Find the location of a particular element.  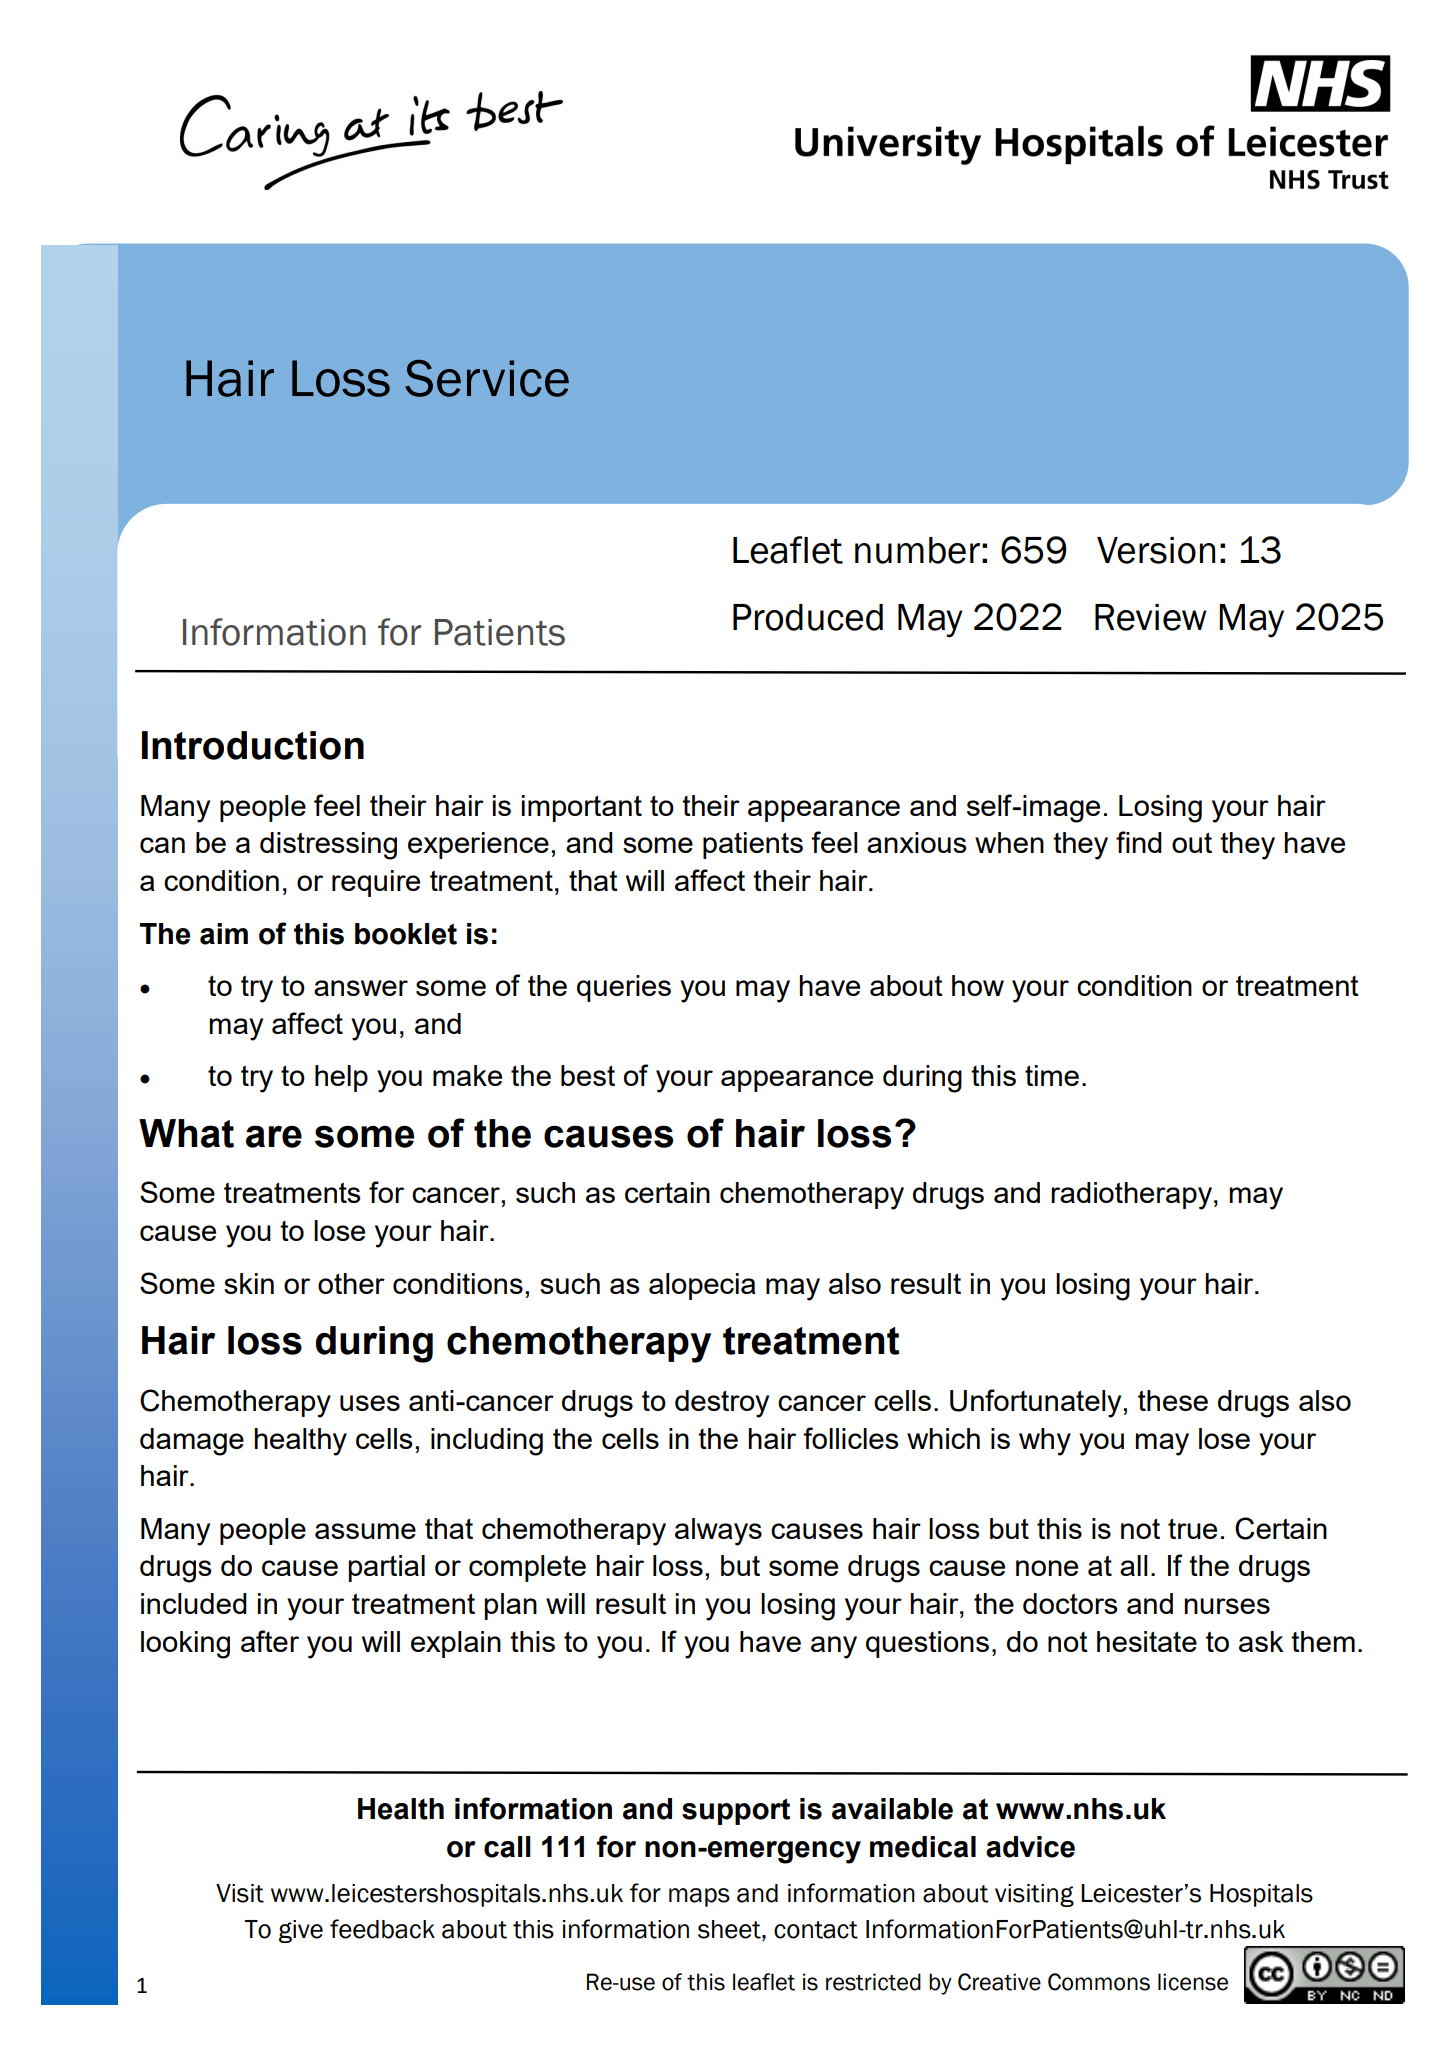

destroy is located at coordinates (722, 1404).
